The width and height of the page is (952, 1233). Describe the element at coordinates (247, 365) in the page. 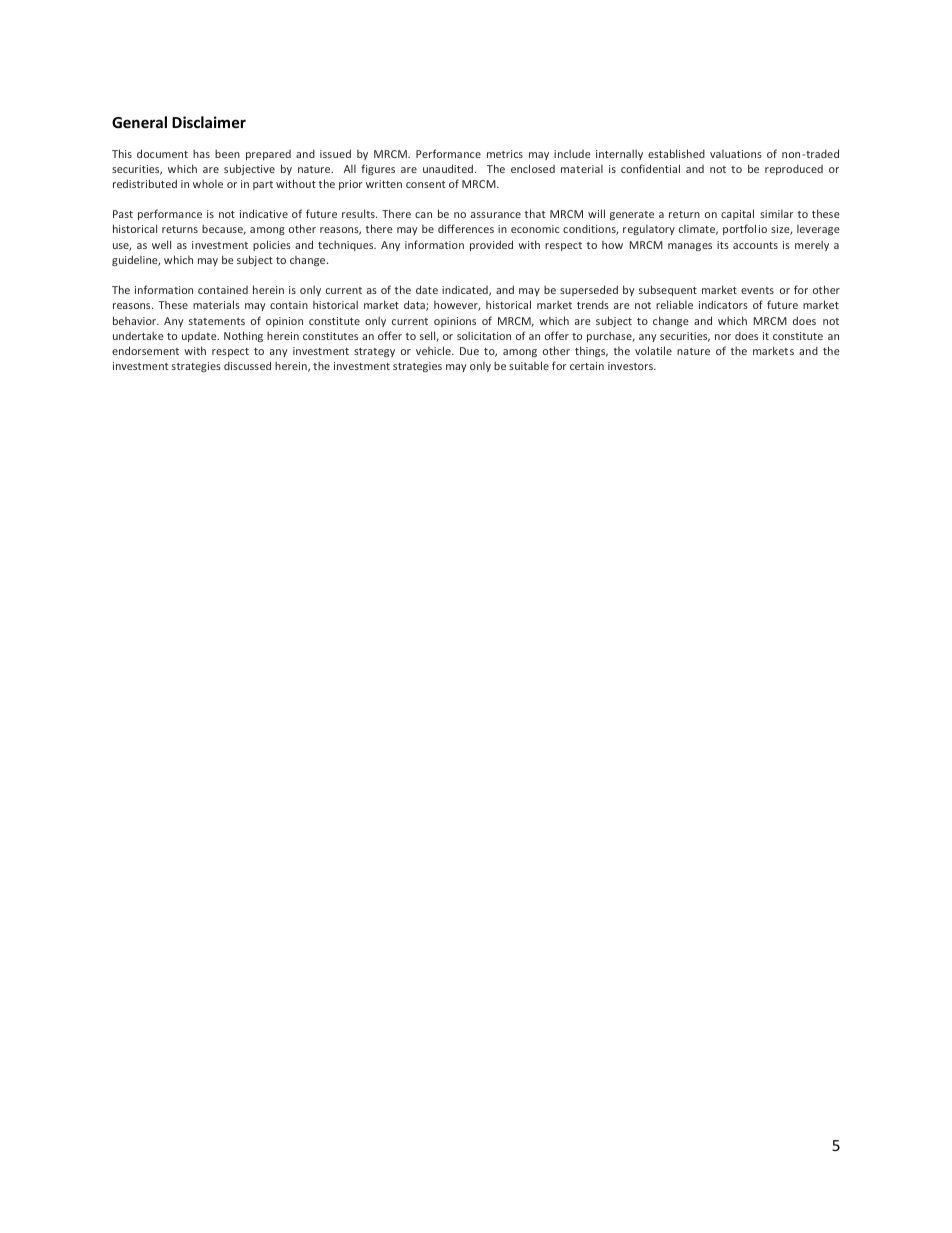

I see `discussed` at that location.
